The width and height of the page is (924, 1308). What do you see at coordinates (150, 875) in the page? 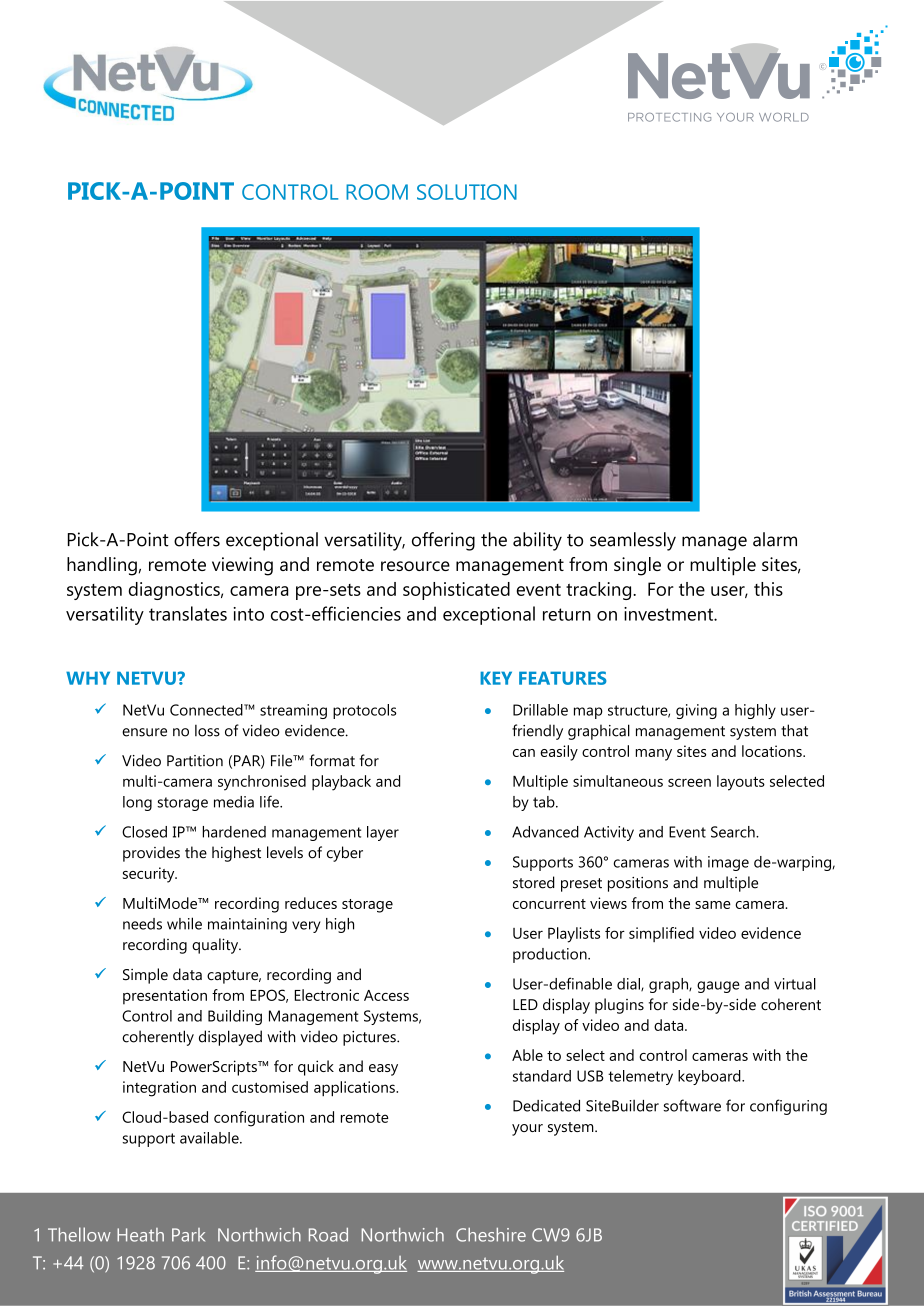
I see `security` at bounding box center [150, 875].
